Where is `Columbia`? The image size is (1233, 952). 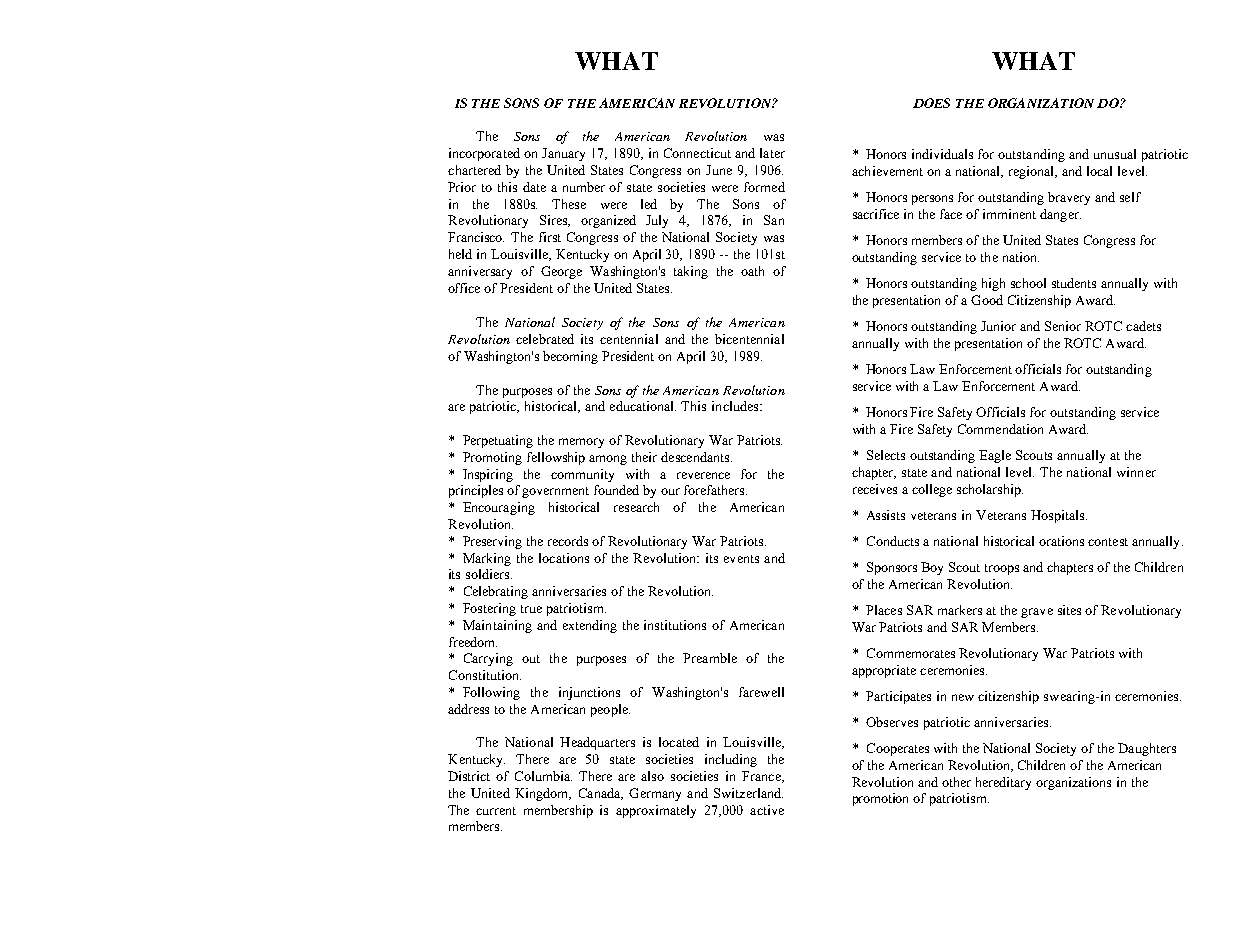
Columbia is located at coordinates (543, 776).
